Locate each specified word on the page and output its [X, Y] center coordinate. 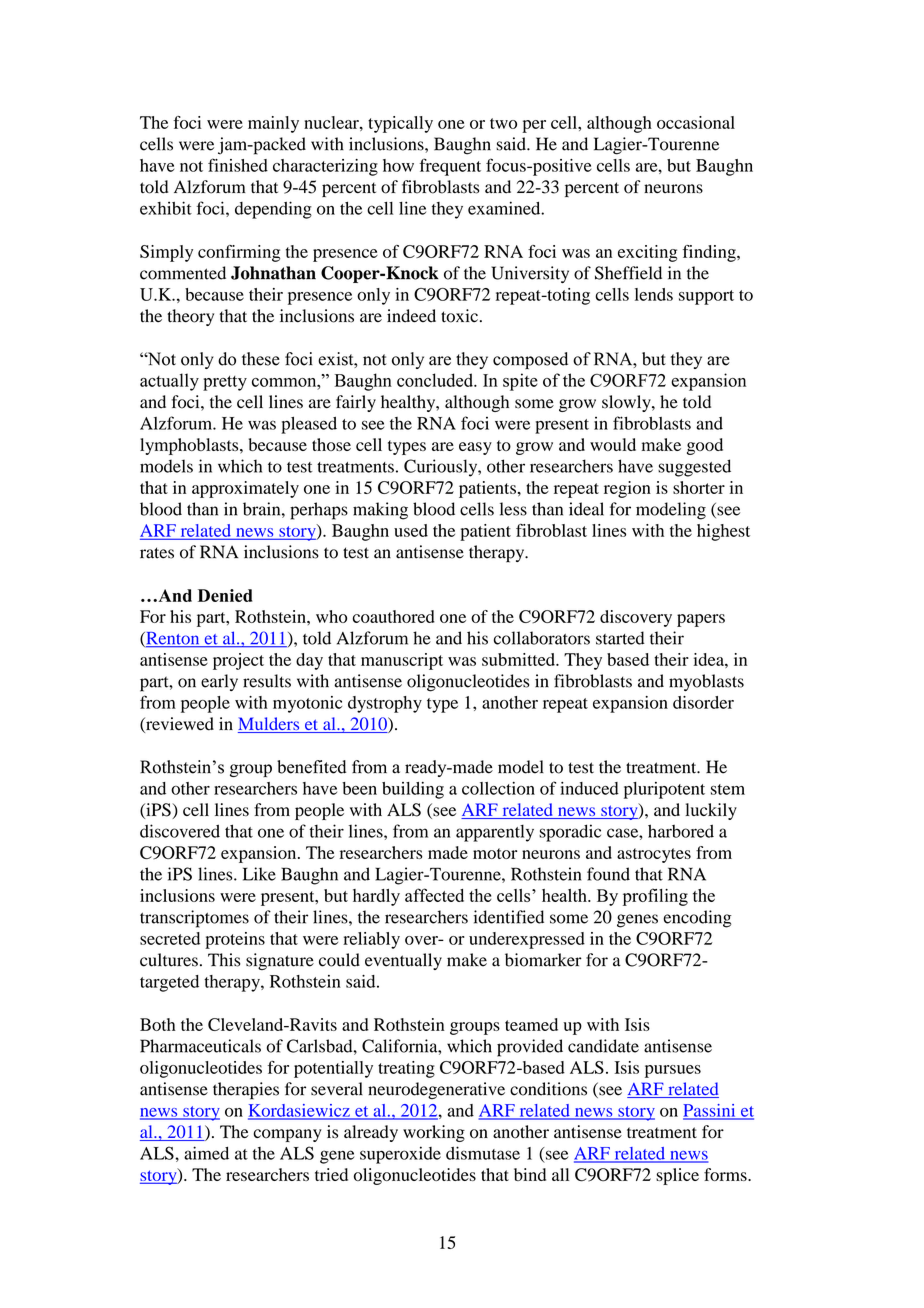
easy [475, 448]
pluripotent [664, 790]
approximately [245, 489]
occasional [696, 122]
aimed [206, 1153]
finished [238, 165]
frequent [450, 167]
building [413, 790]
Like [259, 874]
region [627, 489]
